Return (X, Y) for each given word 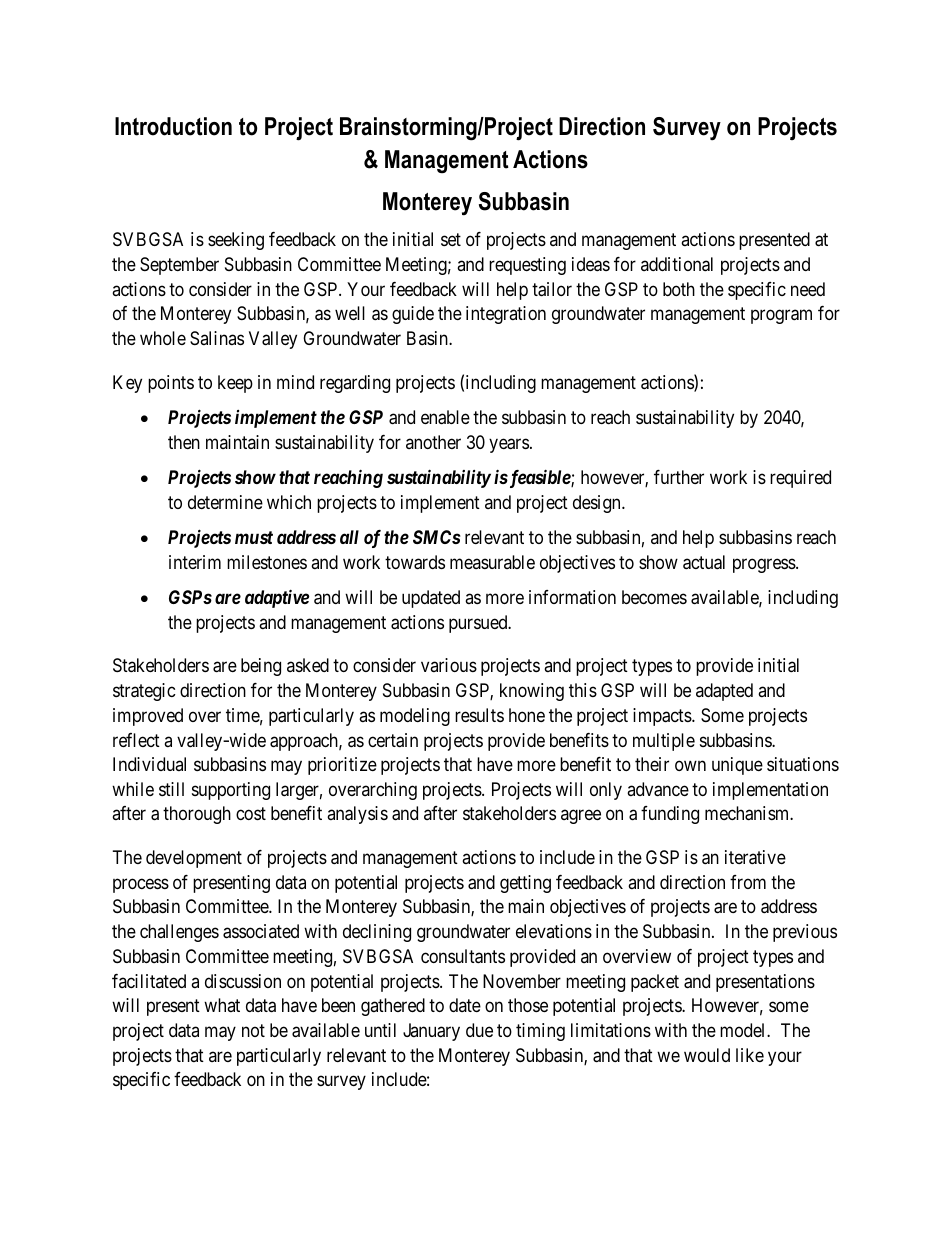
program (781, 317)
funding (670, 815)
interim (195, 562)
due (479, 1030)
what (222, 1005)
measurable (492, 562)
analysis (357, 815)
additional (677, 264)
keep (235, 384)
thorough (197, 815)
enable (445, 417)
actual (704, 562)
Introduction (173, 126)
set (451, 240)
